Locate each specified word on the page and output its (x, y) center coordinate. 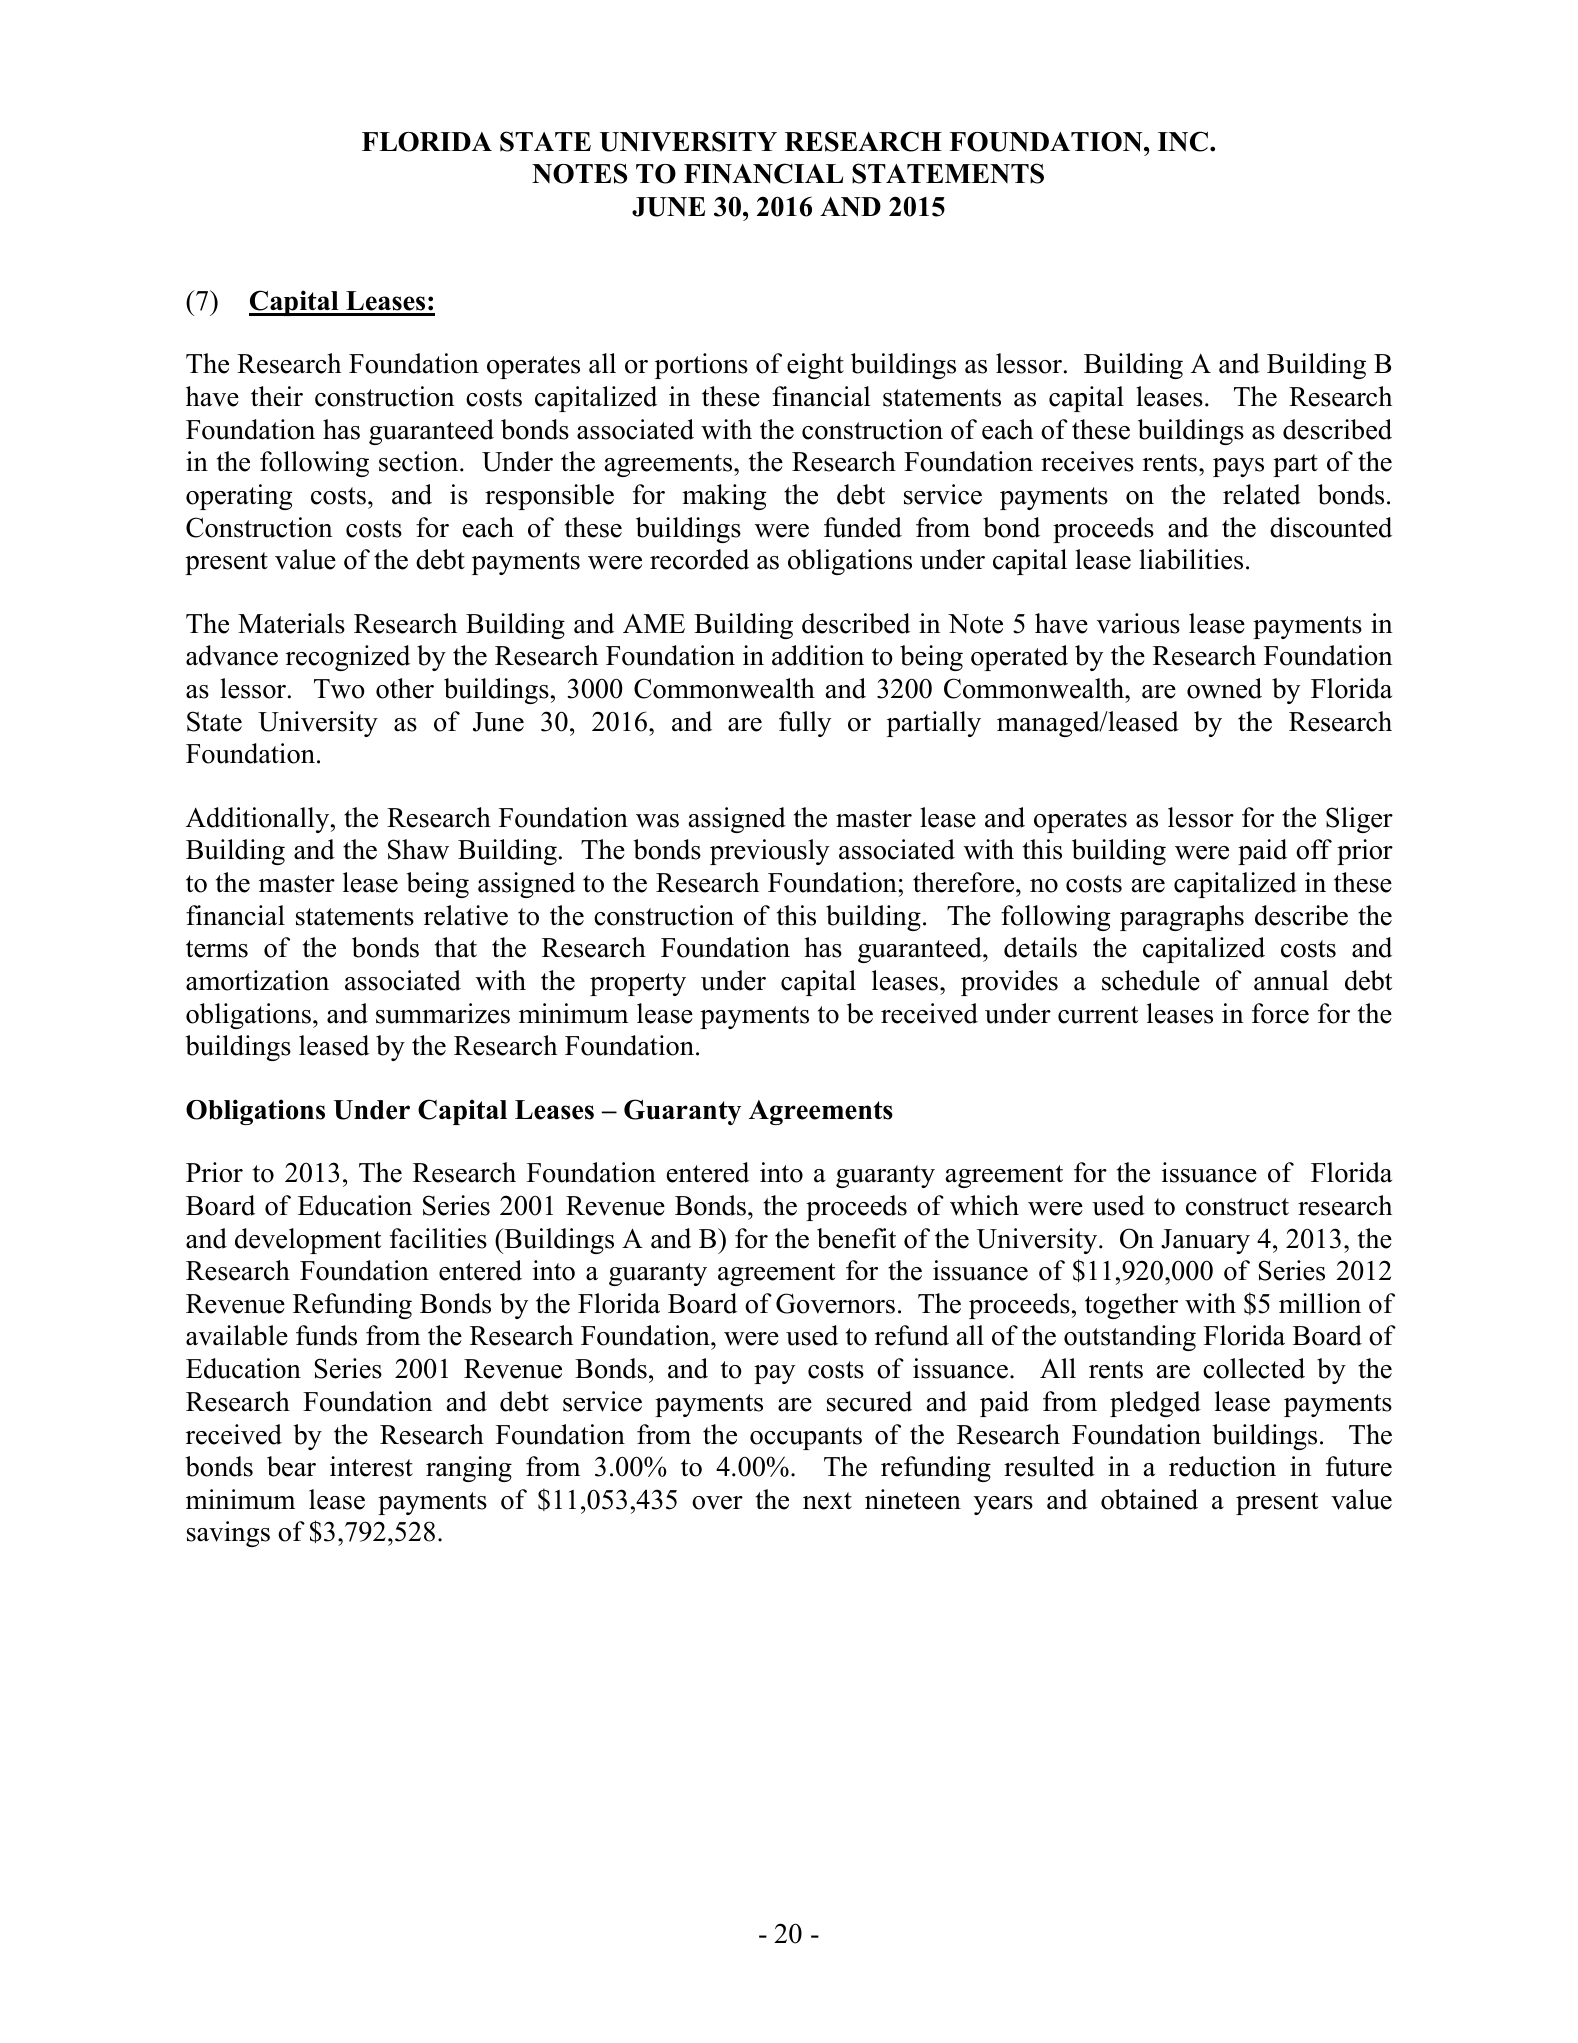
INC (1183, 141)
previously (769, 852)
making (724, 497)
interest (371, 1466)
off (1314, 849)
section (420, 461)
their (277, 396)
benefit (856, 1238)
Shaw (418, 849)
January (1205, 1241)
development (308, 1241)
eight (815, 366)
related (1262, 494)
